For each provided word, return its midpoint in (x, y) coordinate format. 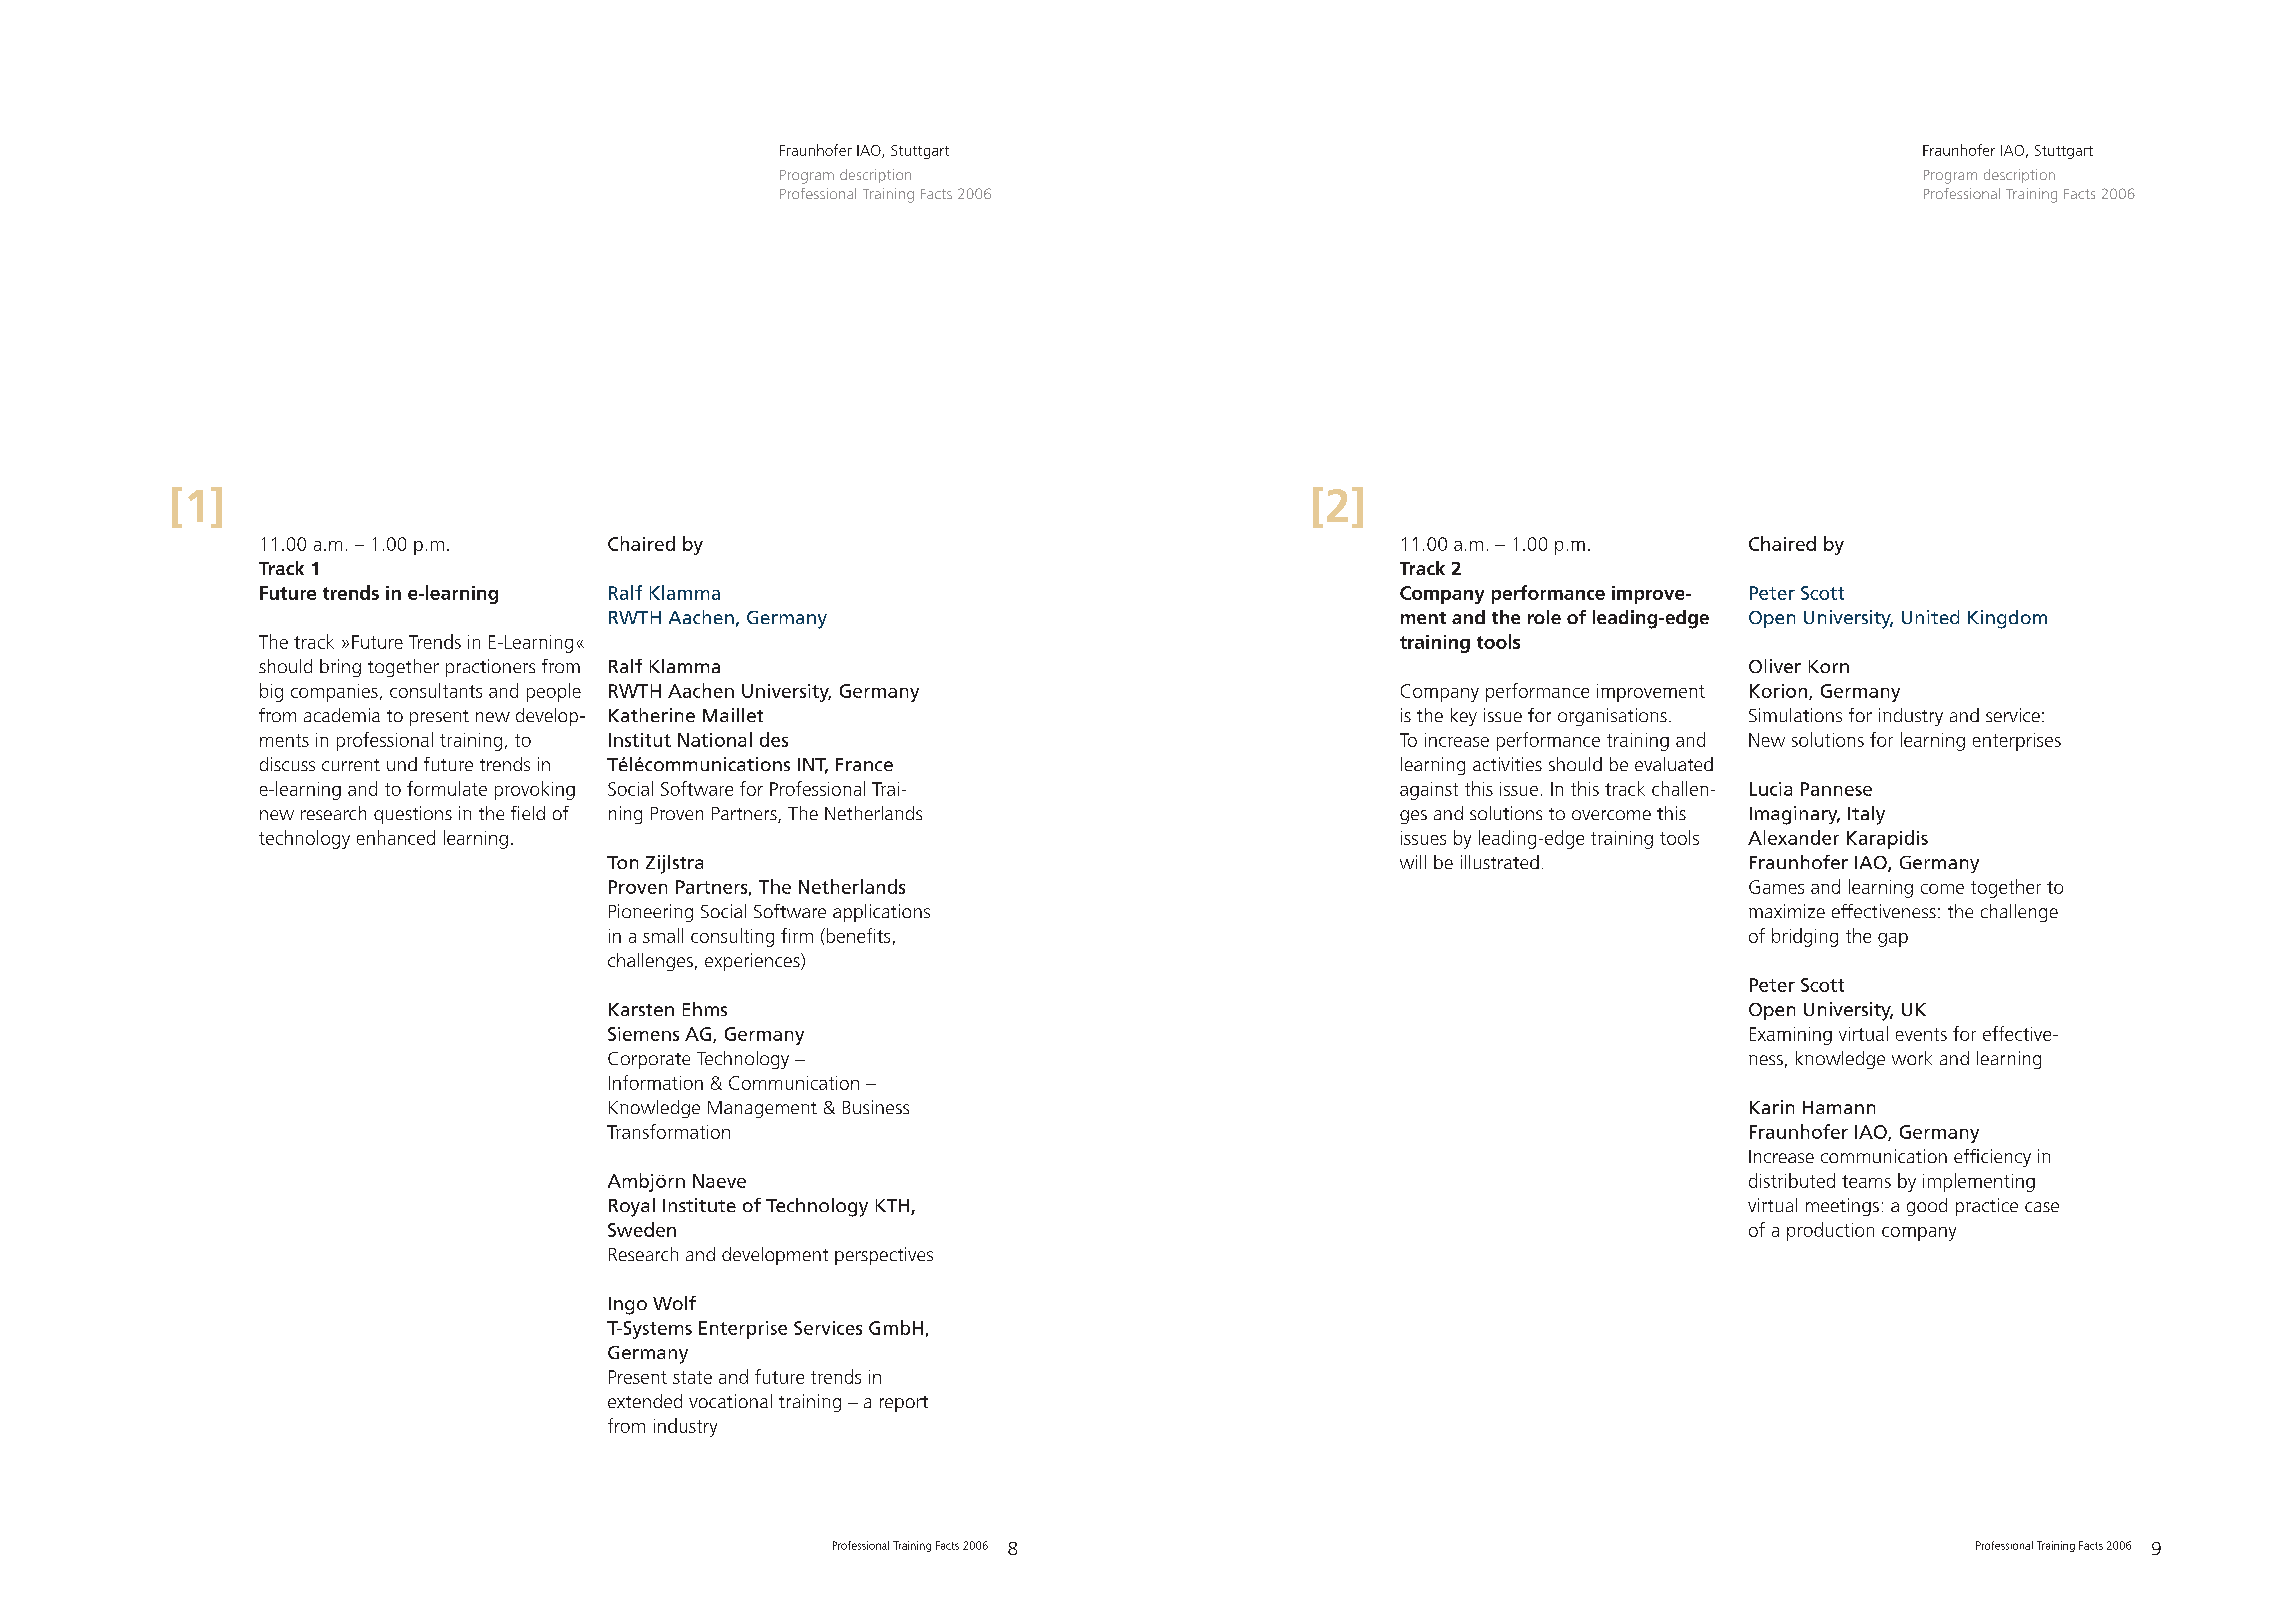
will (1413, 862)
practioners (490, 668)
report (904, 1404)
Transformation (668, 1131)
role (1544, 617)
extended (645, 1401)
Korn (1829, 666)
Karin (1772, 1107)
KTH (894, 1207)
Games (1776, 887)
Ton (622, 862)
